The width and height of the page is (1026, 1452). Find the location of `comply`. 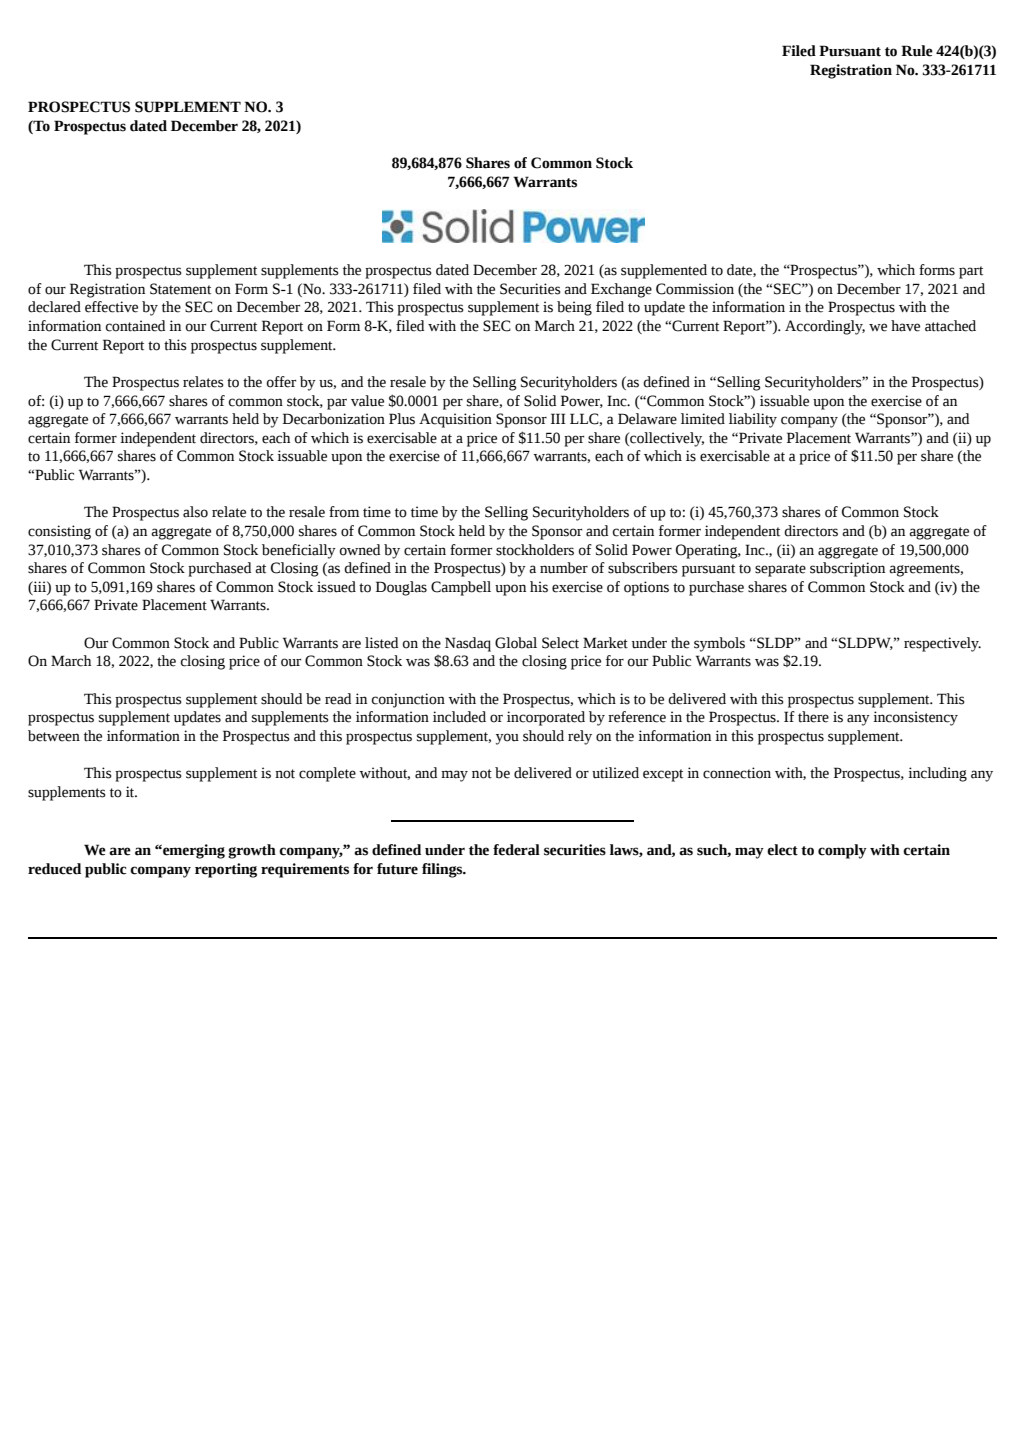

comply is located at coordinates (842, 851).
